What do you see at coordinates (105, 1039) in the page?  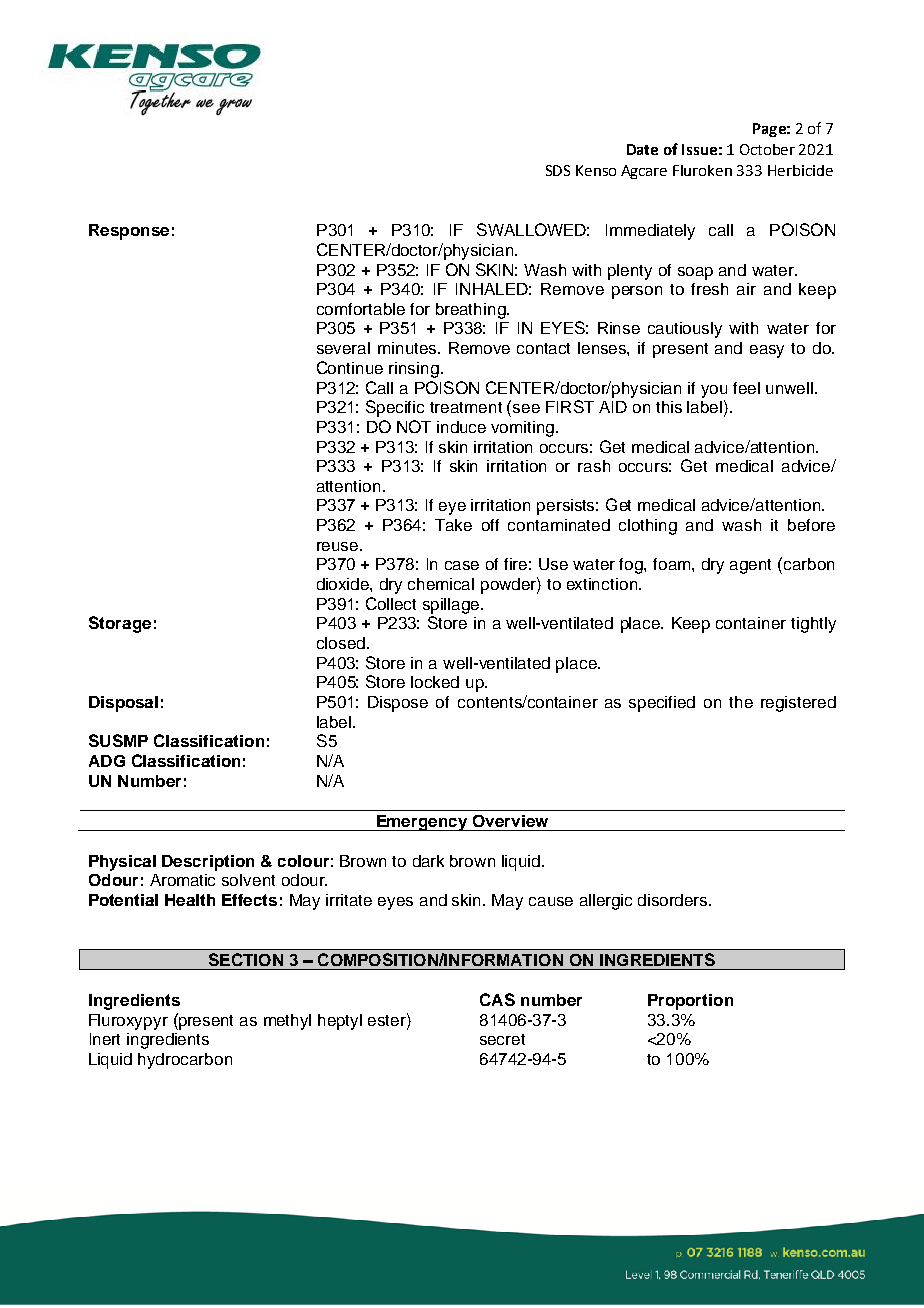 I see `Inert` at bounding box center [105, 1039].
